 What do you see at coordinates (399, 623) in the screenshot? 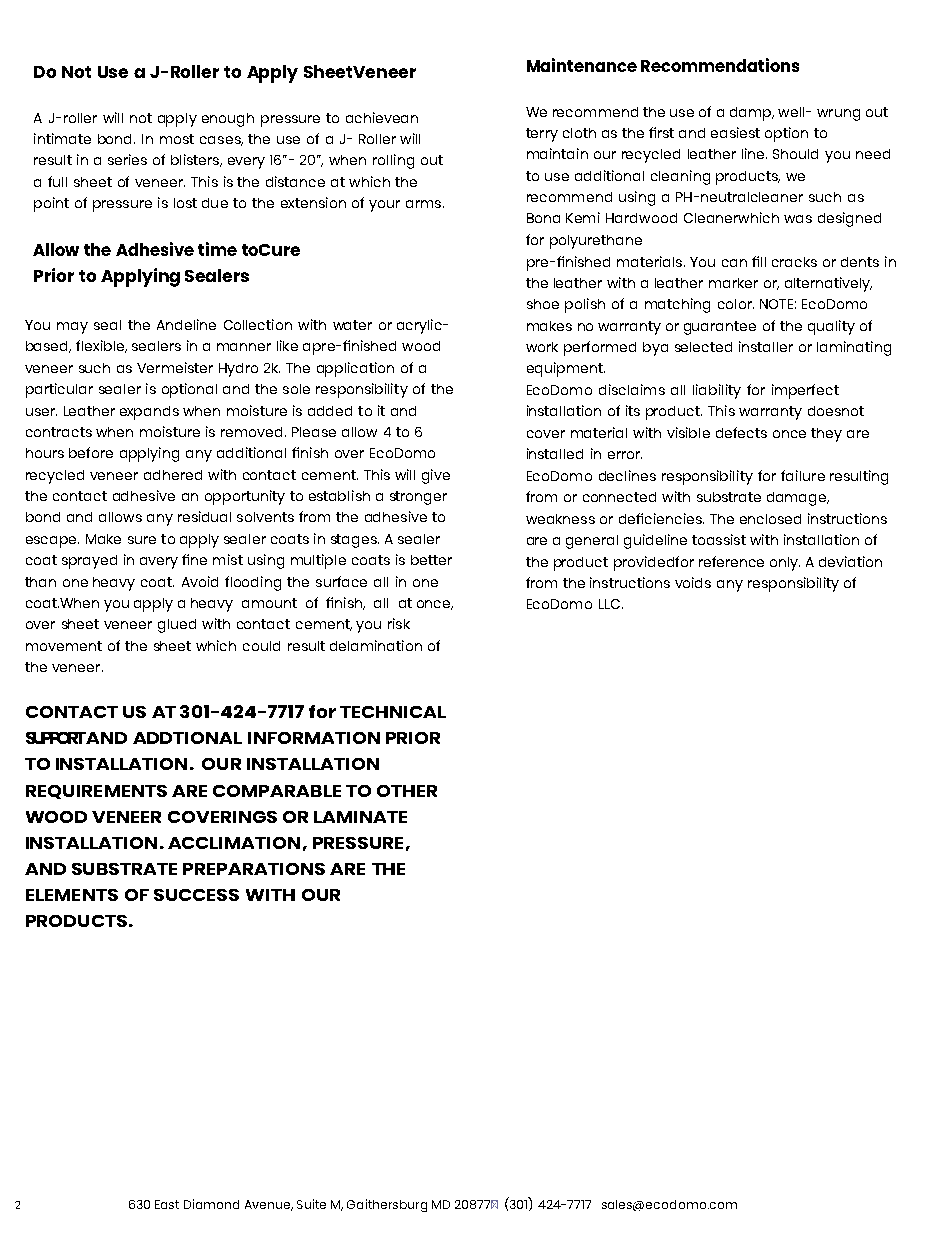
I see `risk` at bounding box center [399, 623].
